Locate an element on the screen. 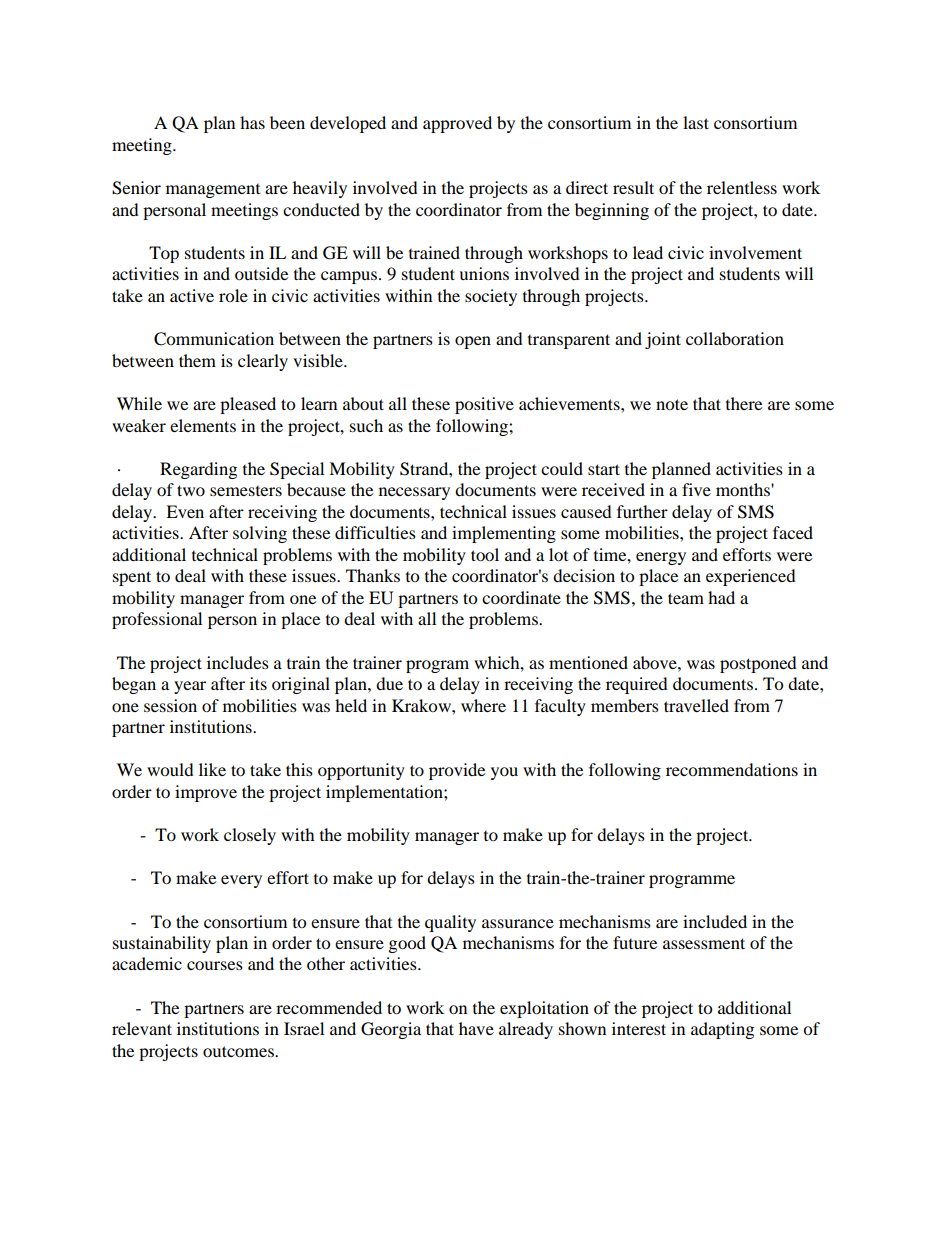 The image size is (952, 1233). last is located at coordinates (696, 122).
